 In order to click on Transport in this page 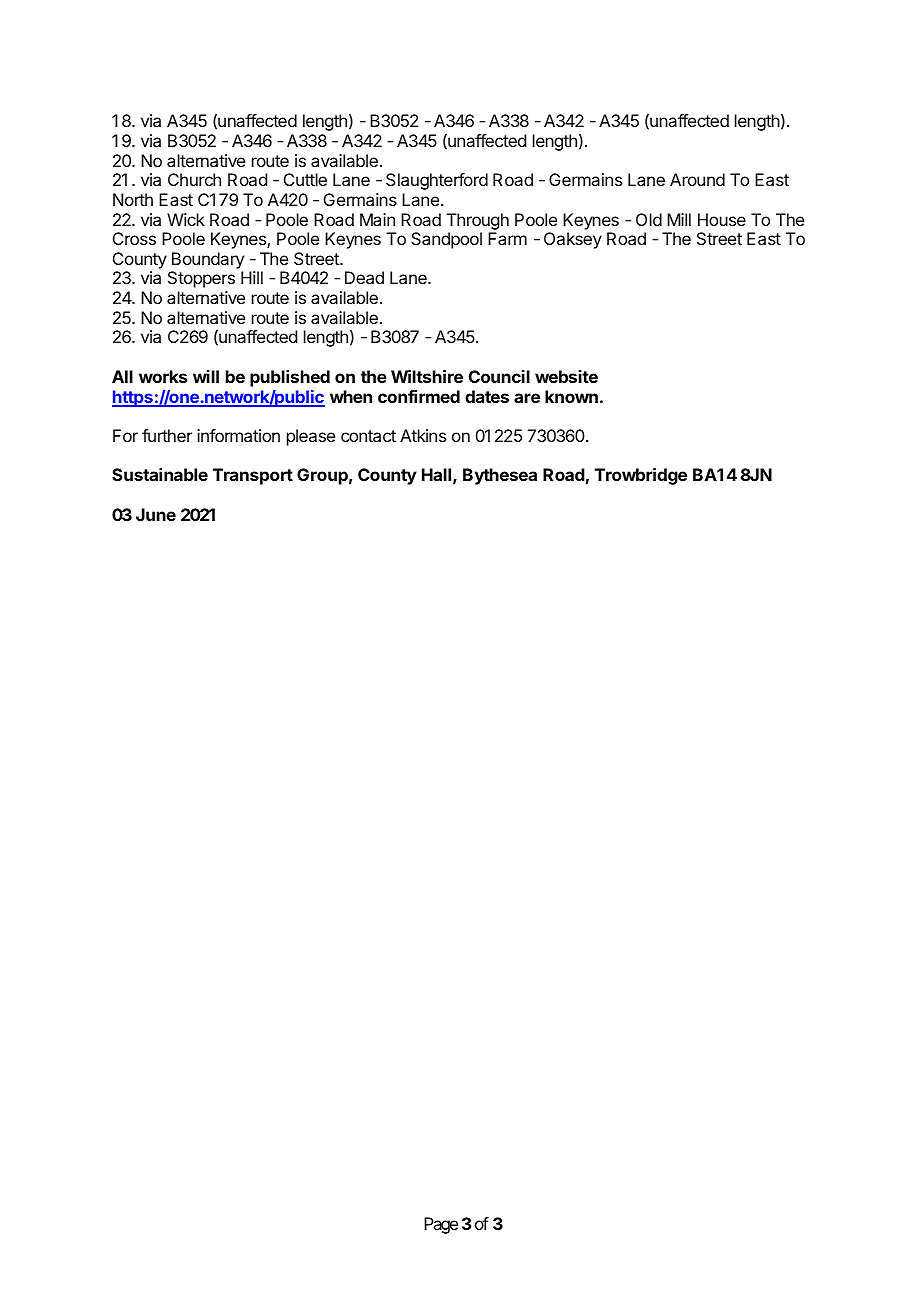, I will do `click(253, 476)`.
